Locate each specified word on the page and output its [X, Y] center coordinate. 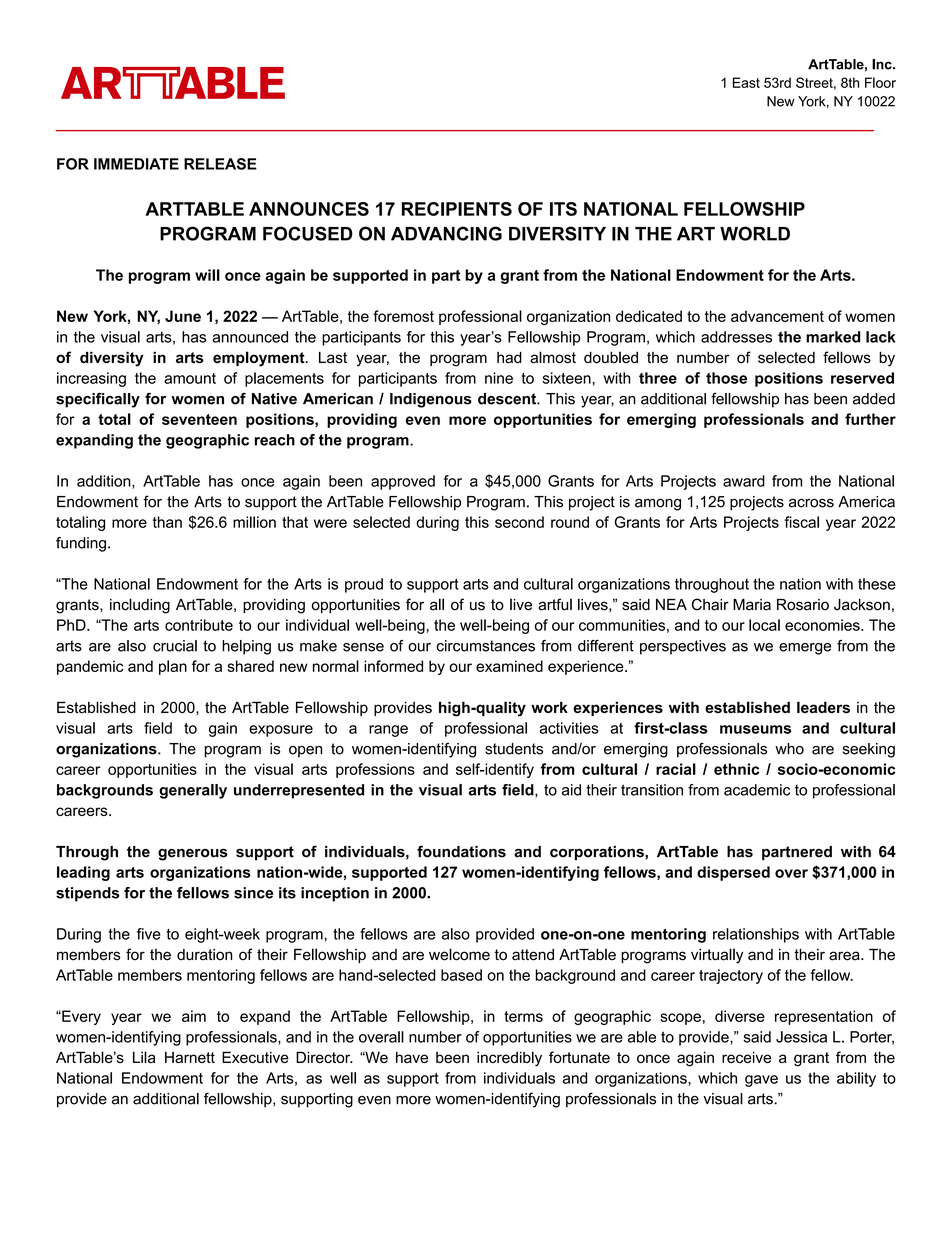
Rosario [803, 605]
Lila [144, 1057]
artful [555, 604]
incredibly [509, 1059]
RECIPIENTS [457, 209]
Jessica [801, 1037]
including [140, 606]
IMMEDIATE [136, 164]
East [746, 82]
